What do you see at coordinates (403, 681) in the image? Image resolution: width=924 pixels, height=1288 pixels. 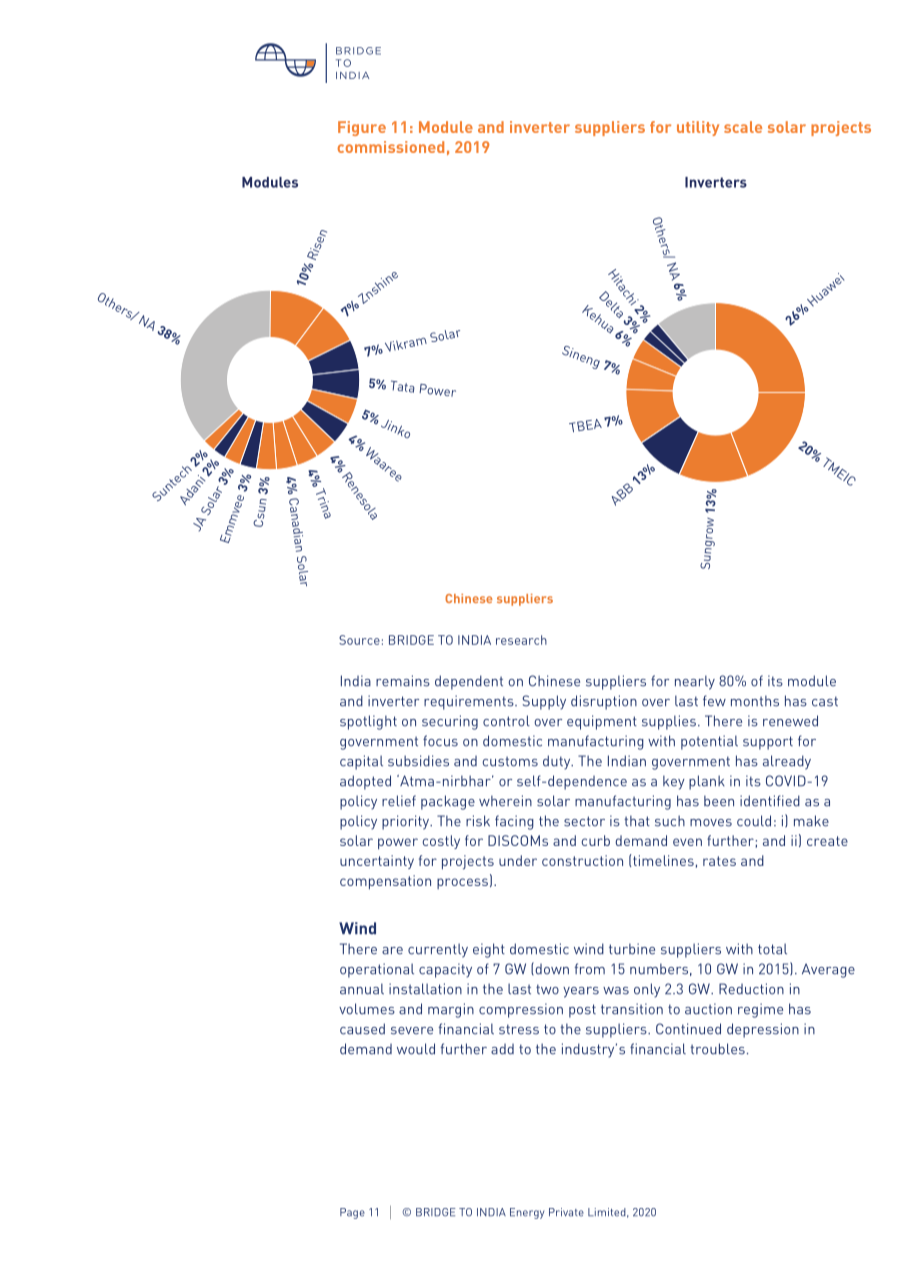 I see `remains` at bounding box center [403, 681].
